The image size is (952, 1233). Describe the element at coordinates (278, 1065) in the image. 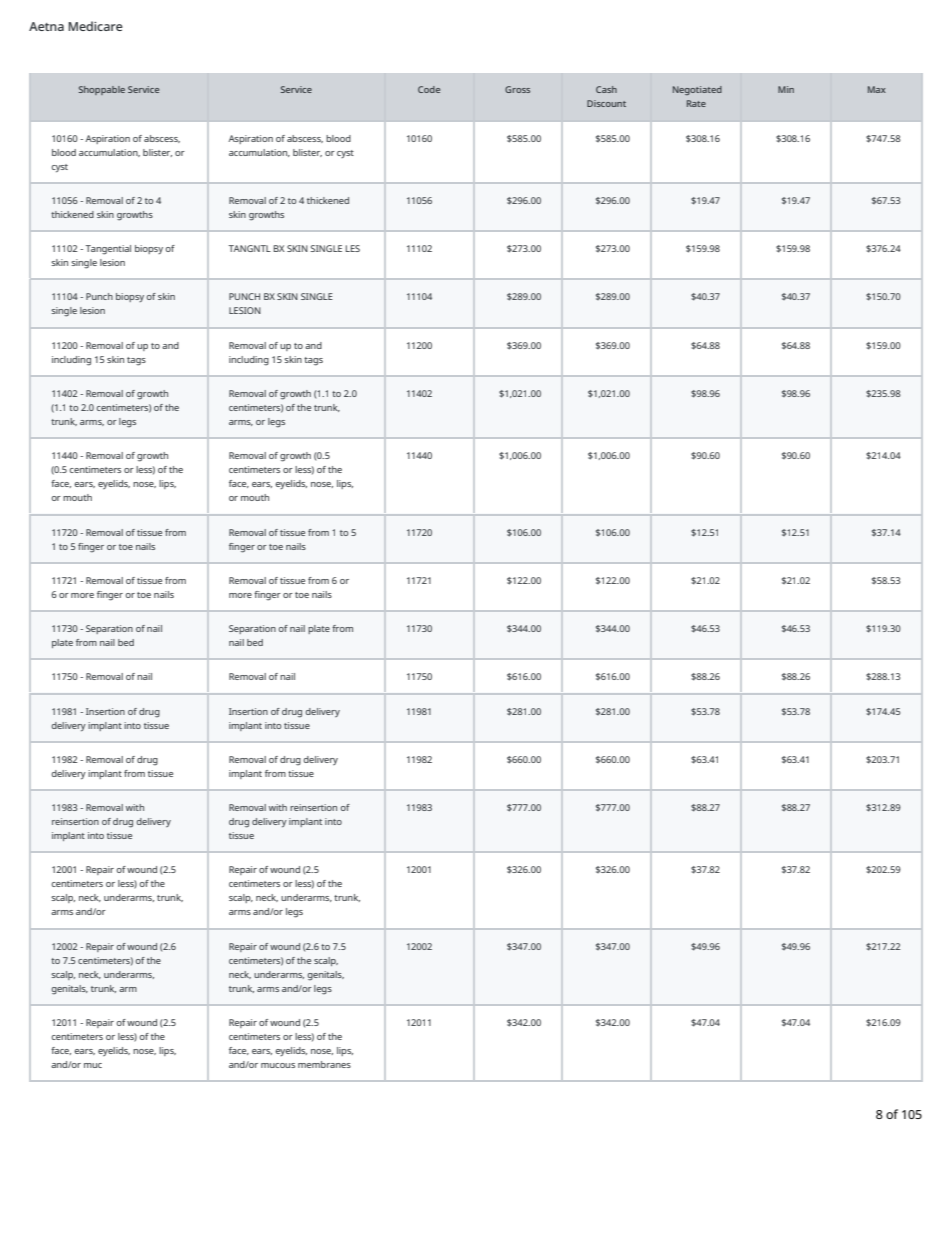

I see `mucous` at that location.
